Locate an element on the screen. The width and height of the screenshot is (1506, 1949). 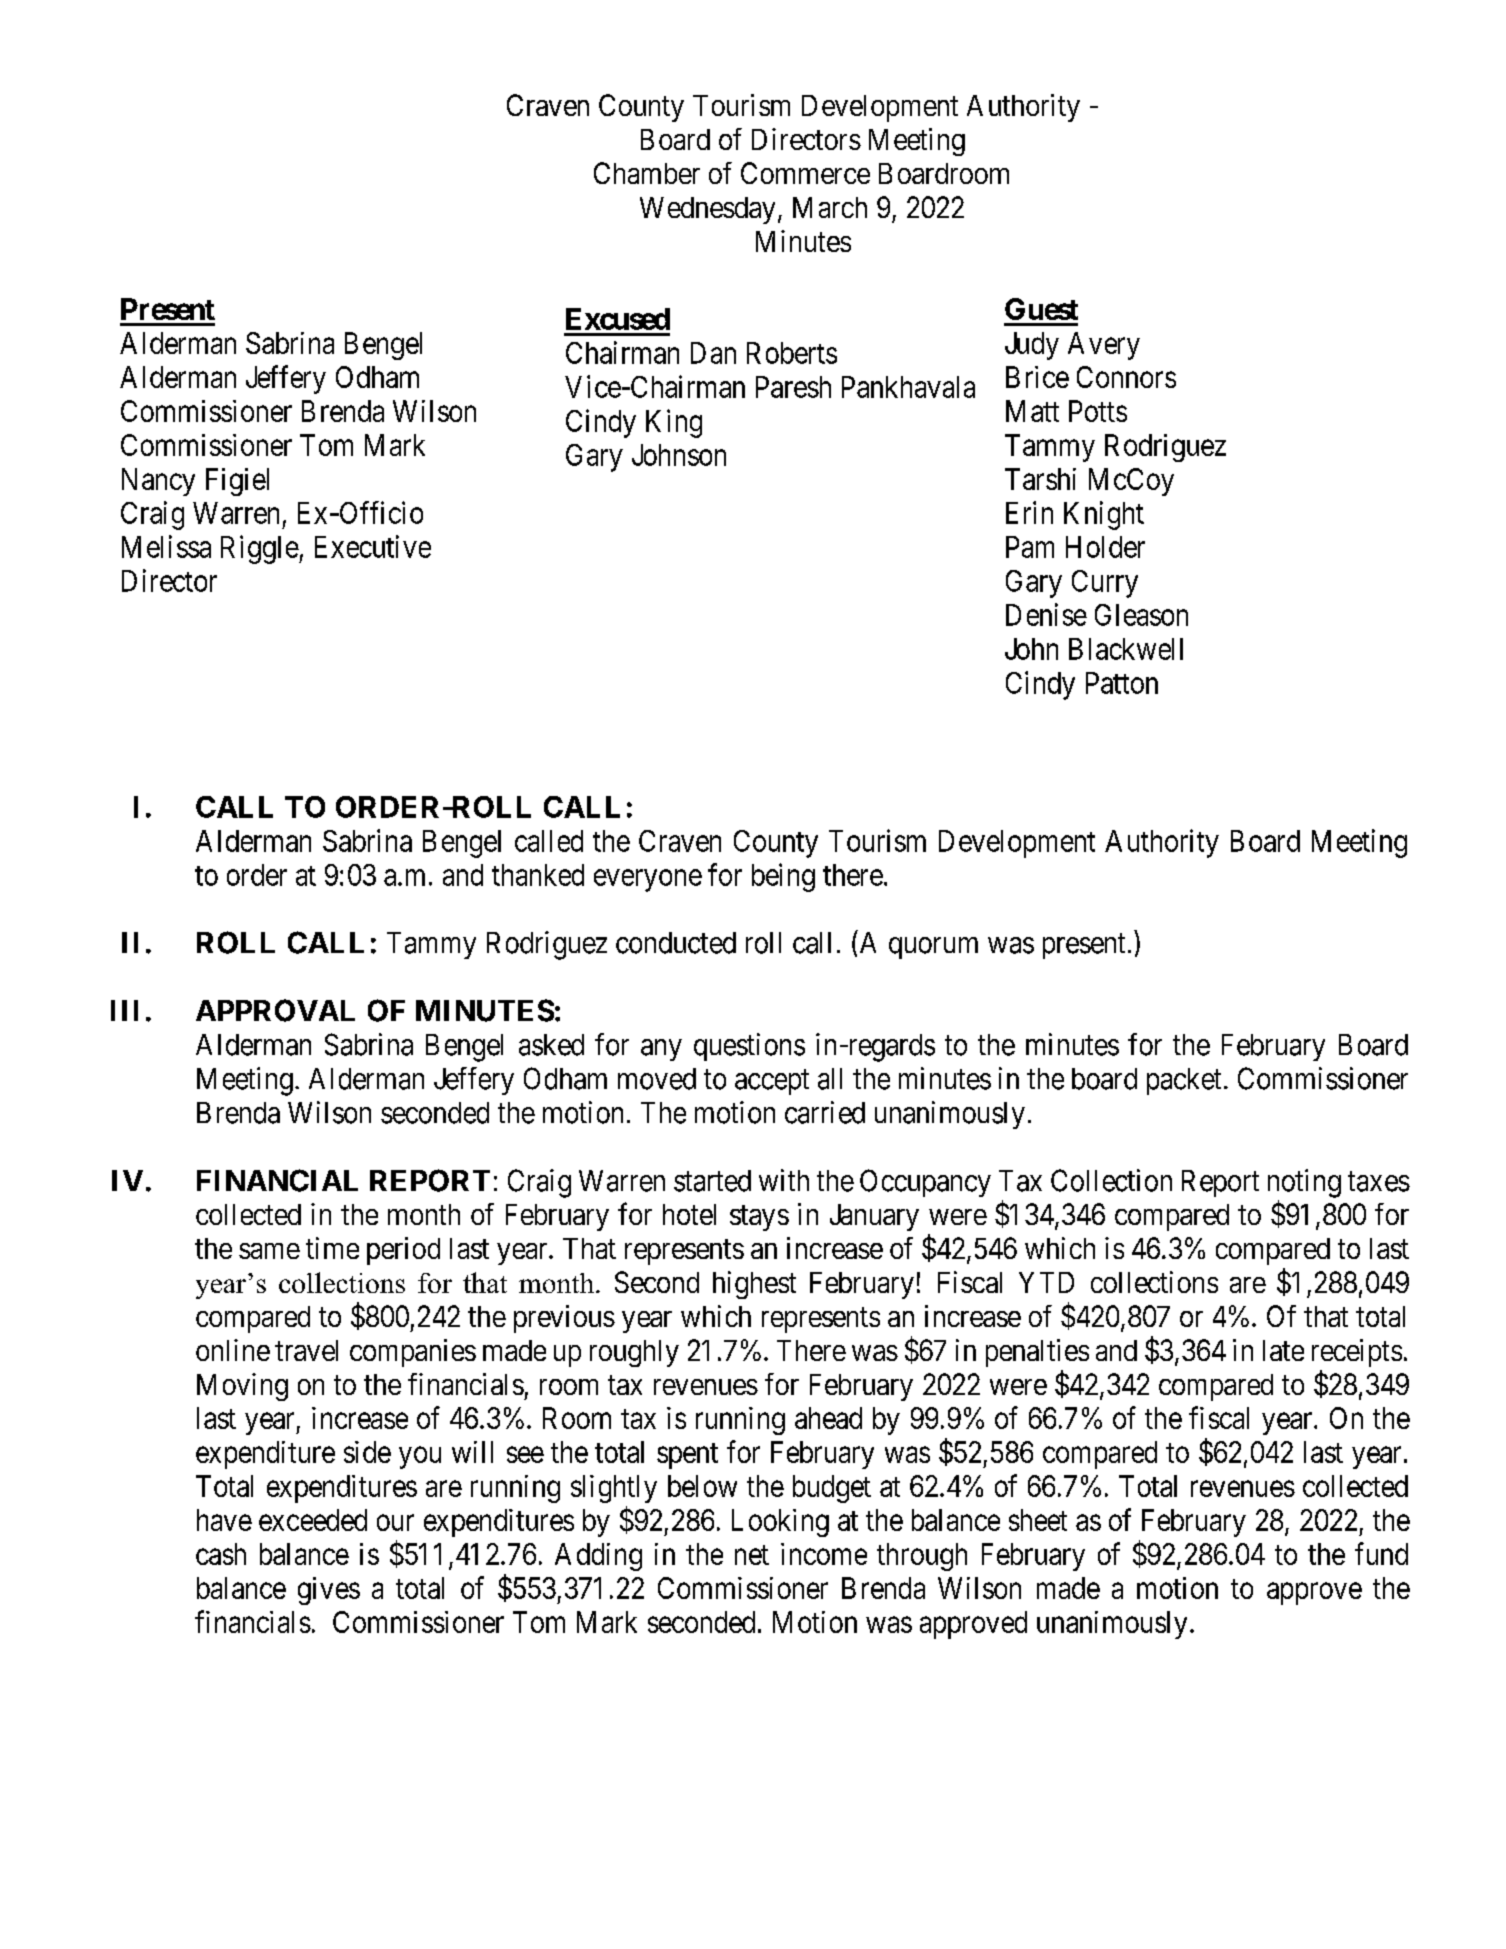
Executive is located at coordinates (373, 546).
